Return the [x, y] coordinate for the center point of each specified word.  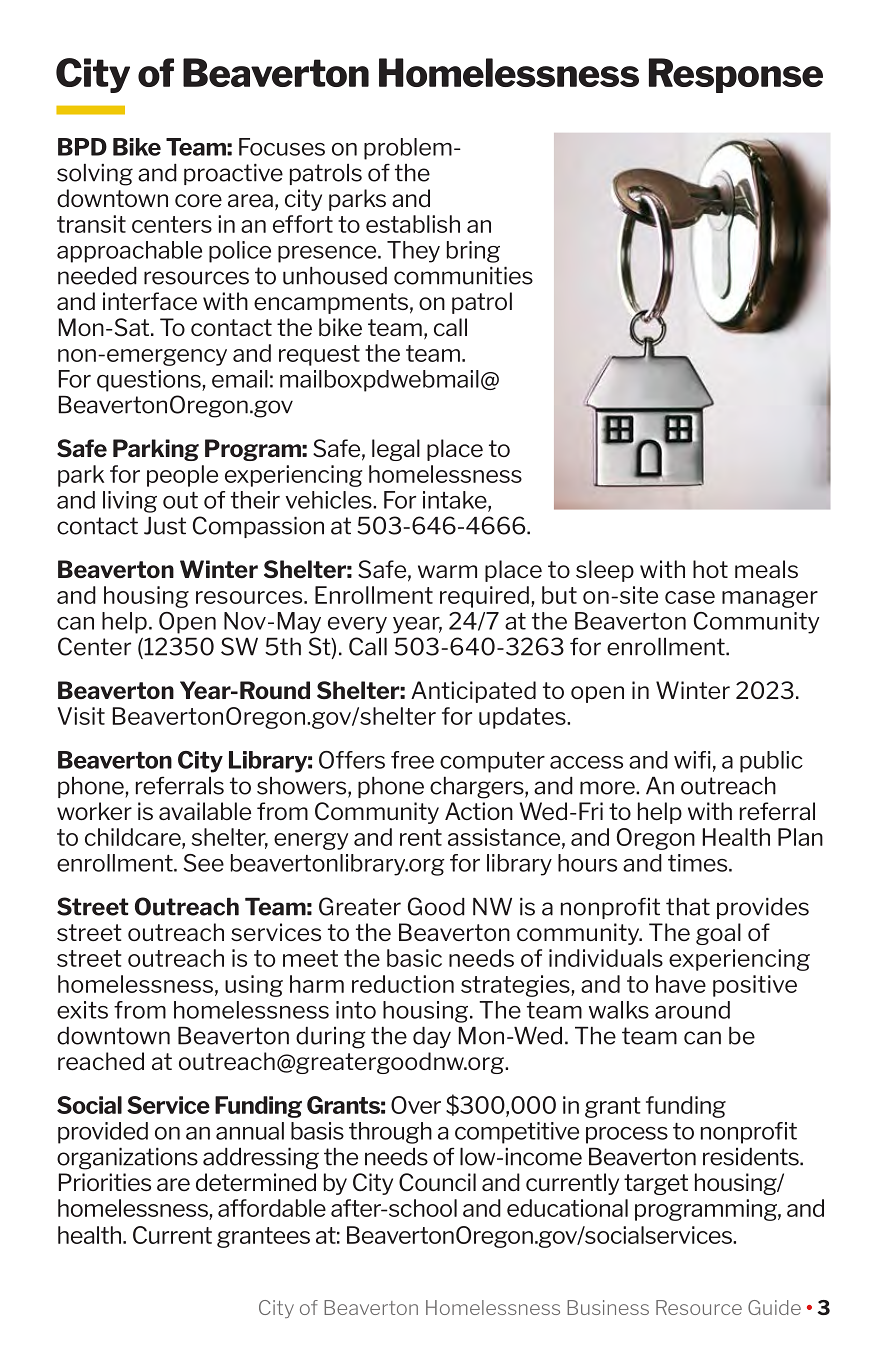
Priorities [104, 1182]
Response [736, 75]
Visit [81, 716]
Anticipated [473, 692]
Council [437, 1182]
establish [413, 224]
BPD [82, 147]
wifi [692, 760]
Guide [774, 1307]
